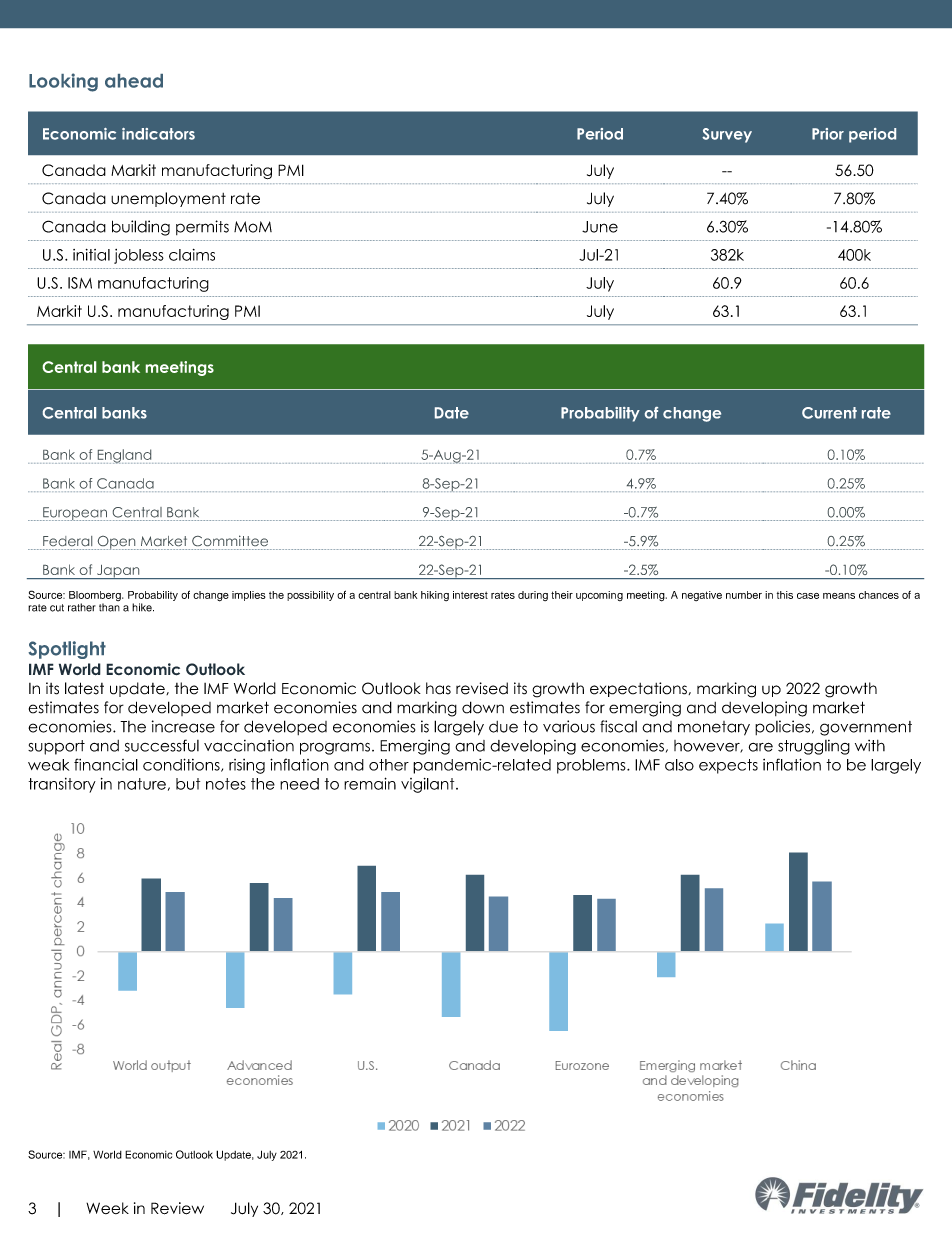  What do you see at coordinates (728, 766) in the screenshot?
I see `expects` at bounding box center [728, 766].
